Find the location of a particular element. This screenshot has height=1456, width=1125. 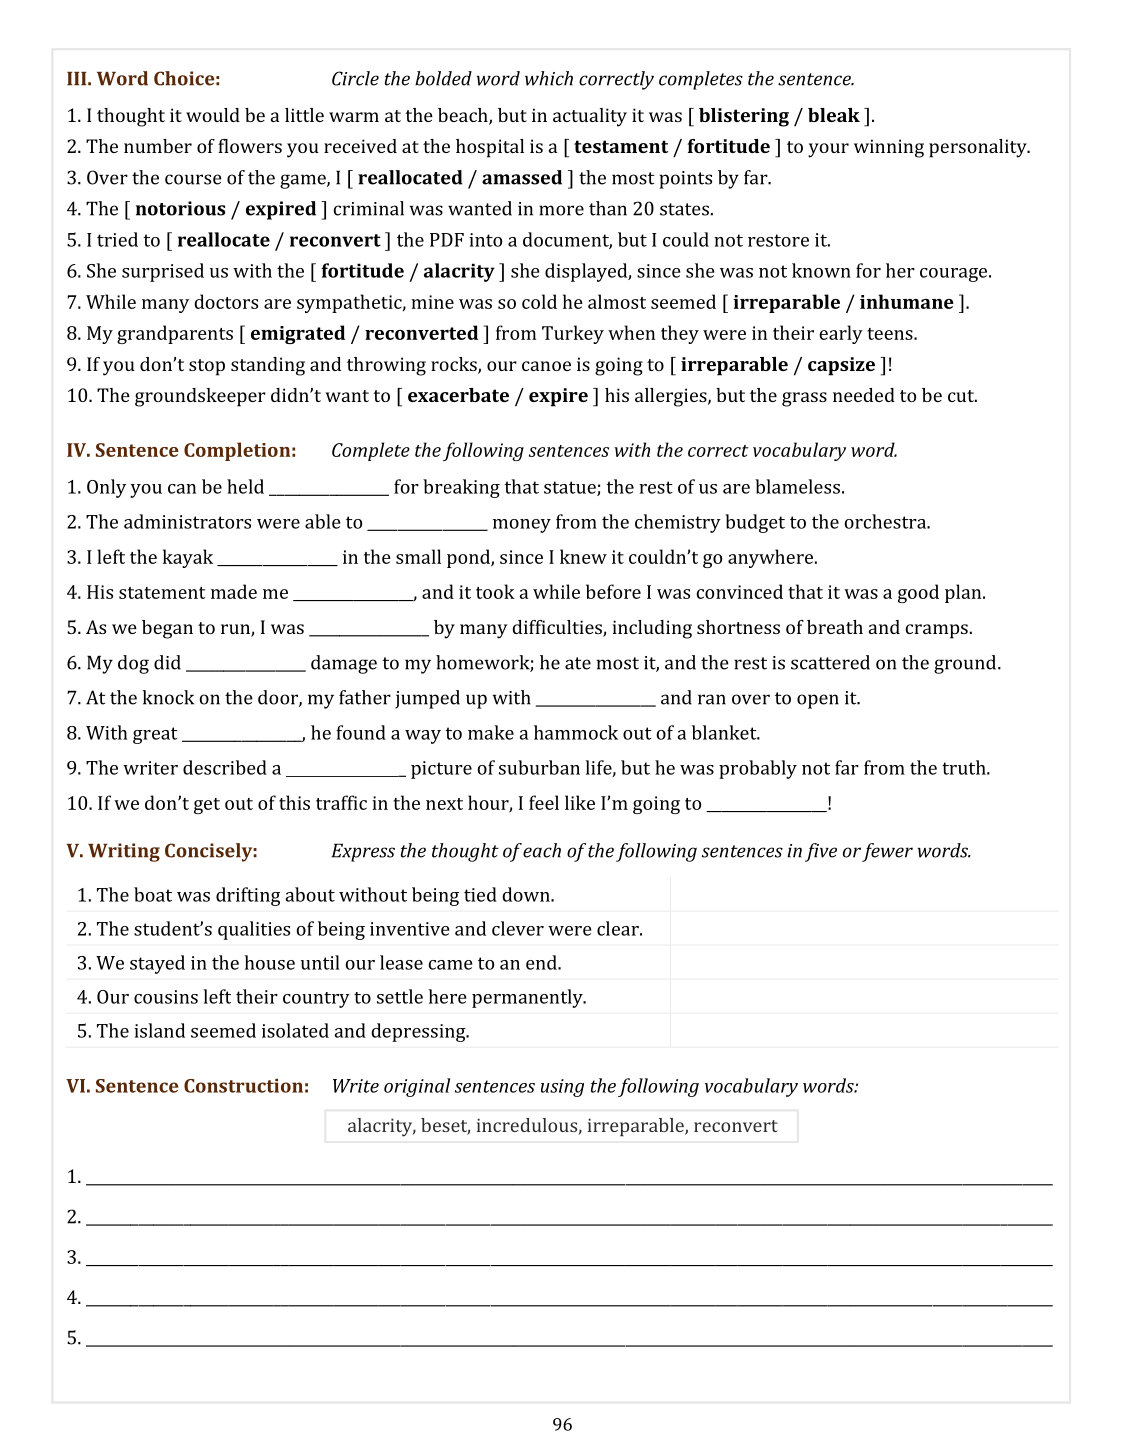

island is located at coordinates (159, 1030).
